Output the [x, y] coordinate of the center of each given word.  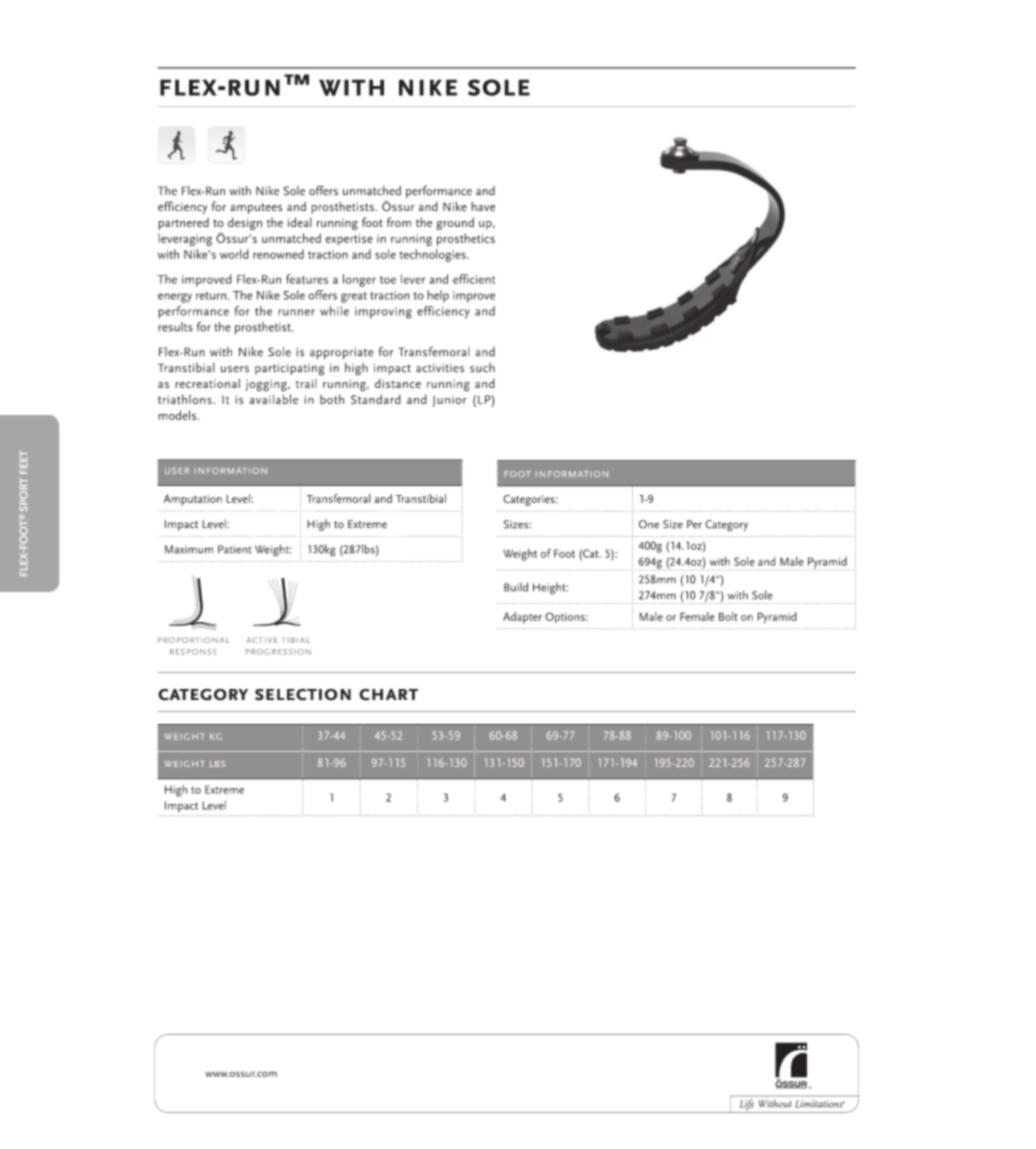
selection [303, 695]
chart [388, 695]
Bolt [728, 616]
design [245, 223]
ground [455, 223]
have [483, 206]
